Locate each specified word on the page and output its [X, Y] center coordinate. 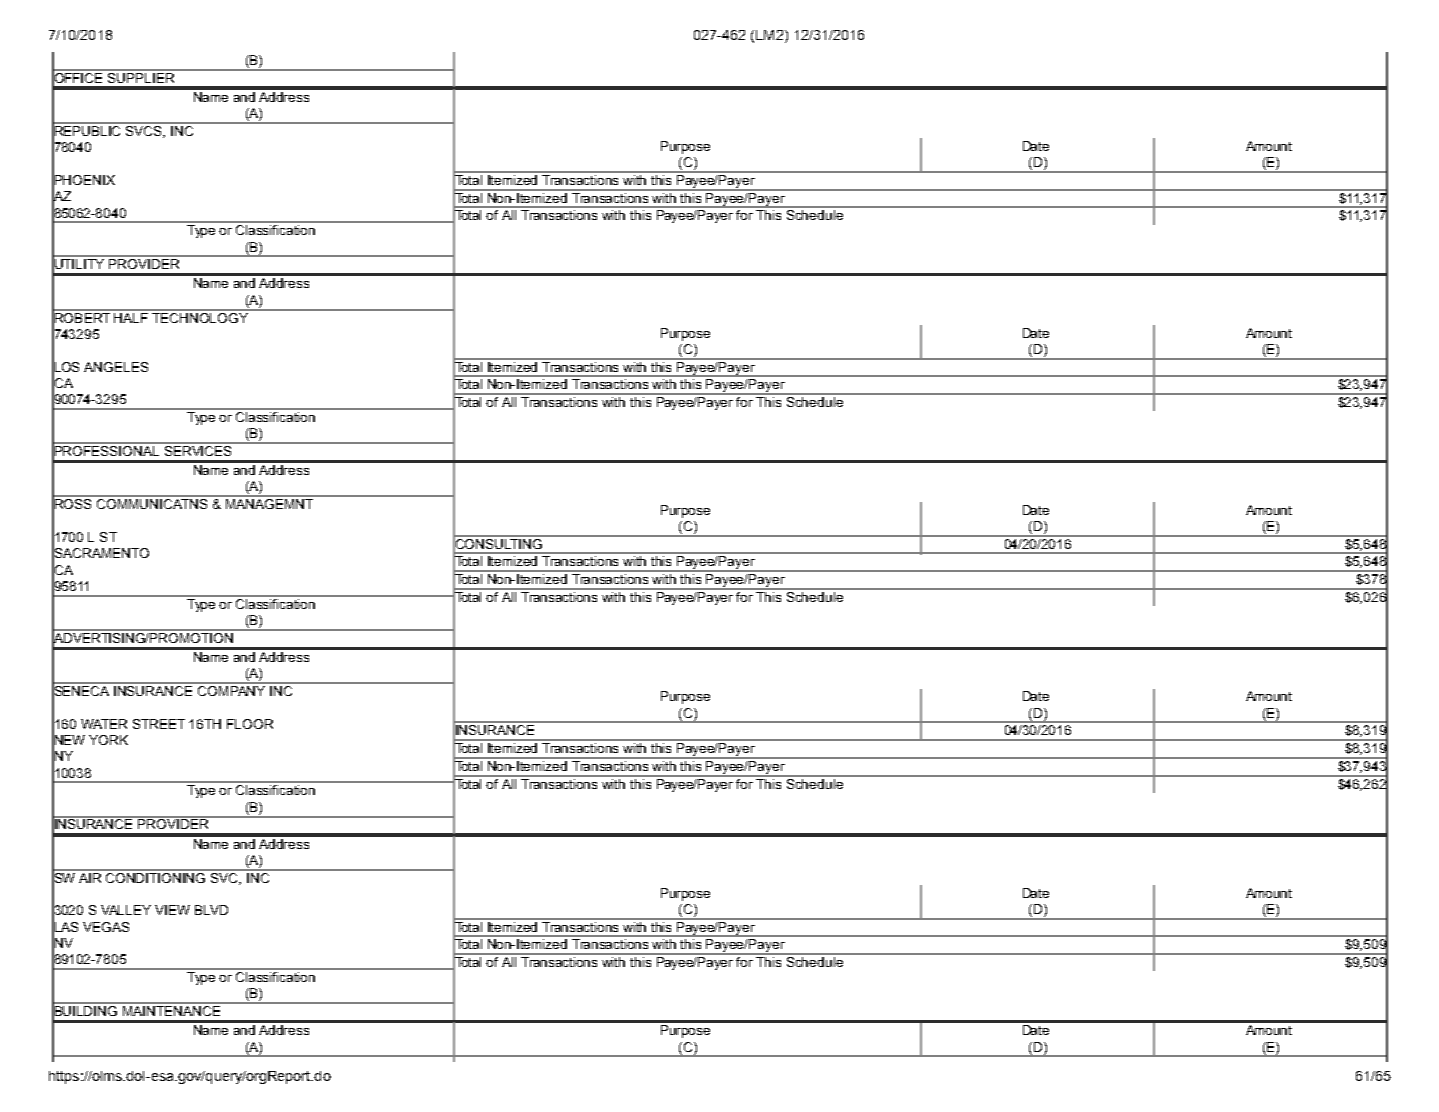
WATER [104, 724]
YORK [108, 740]
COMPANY [232, 689]
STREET [159, 724]
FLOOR [250, 724]
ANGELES [116, 367]
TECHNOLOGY [201, 316]
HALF [132, 316]
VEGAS [106, 927]
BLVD [211, 910]
